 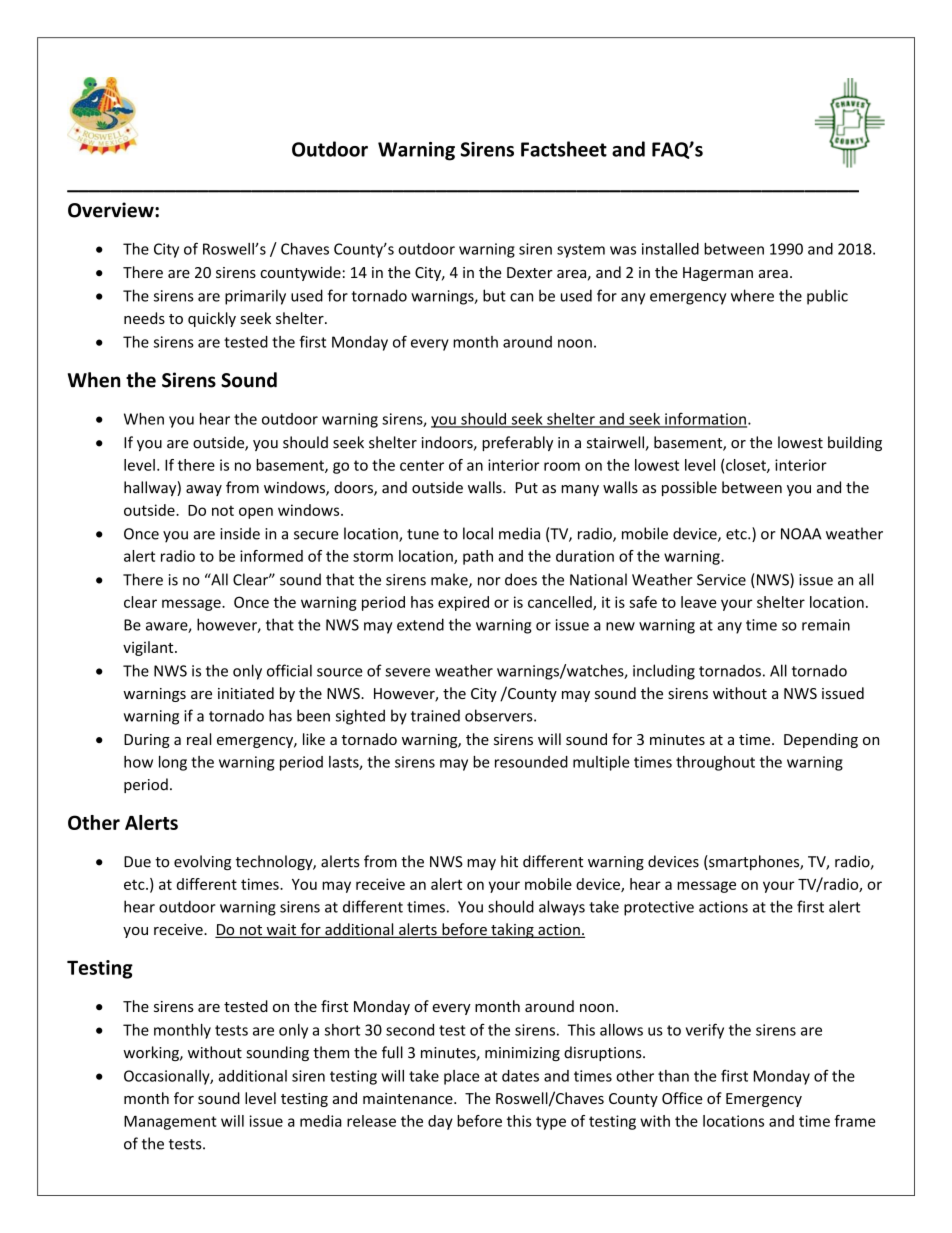 I want to click on hit, so click(x=509, y=861).
